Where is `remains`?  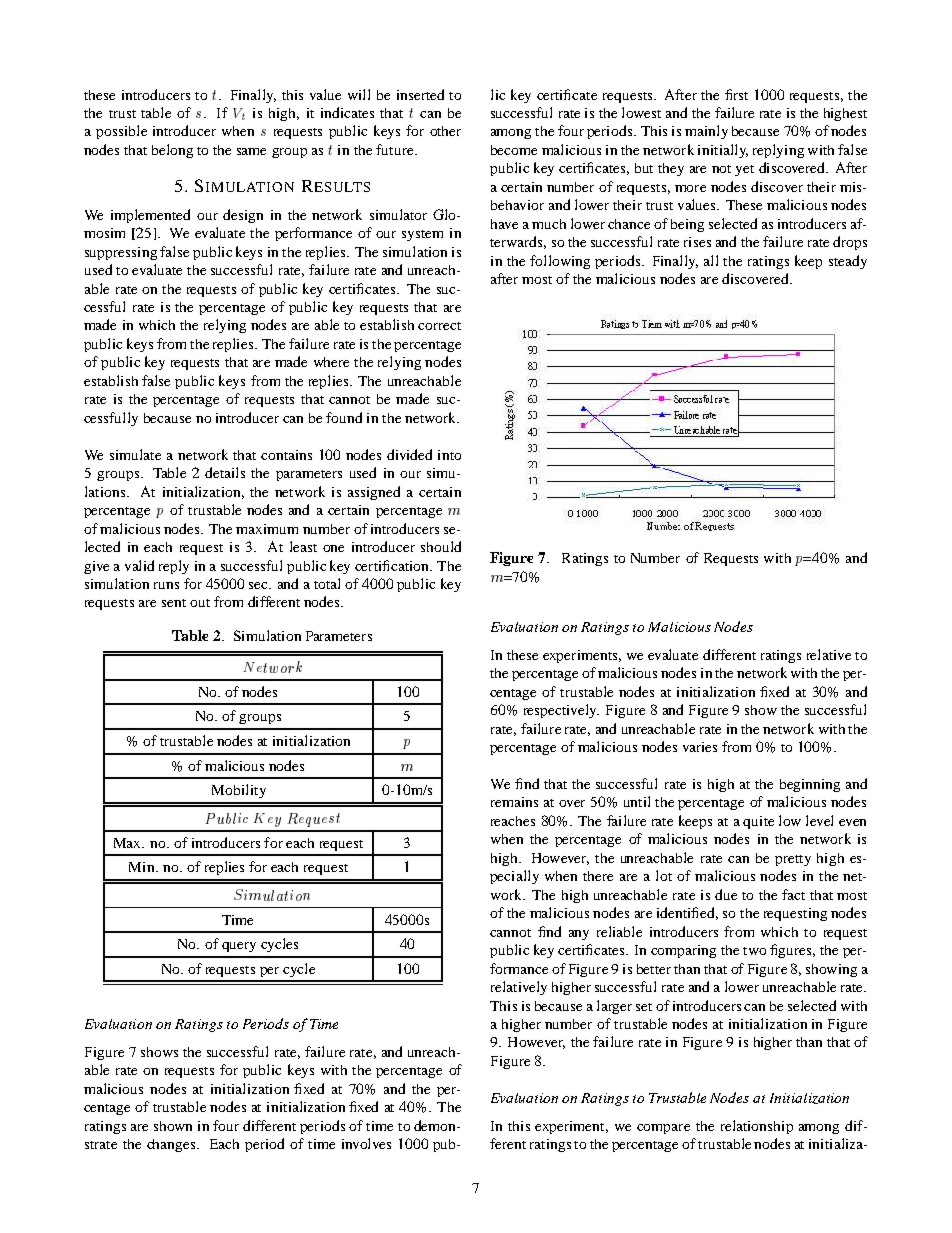 remains is located at coordinates (514, 802).
